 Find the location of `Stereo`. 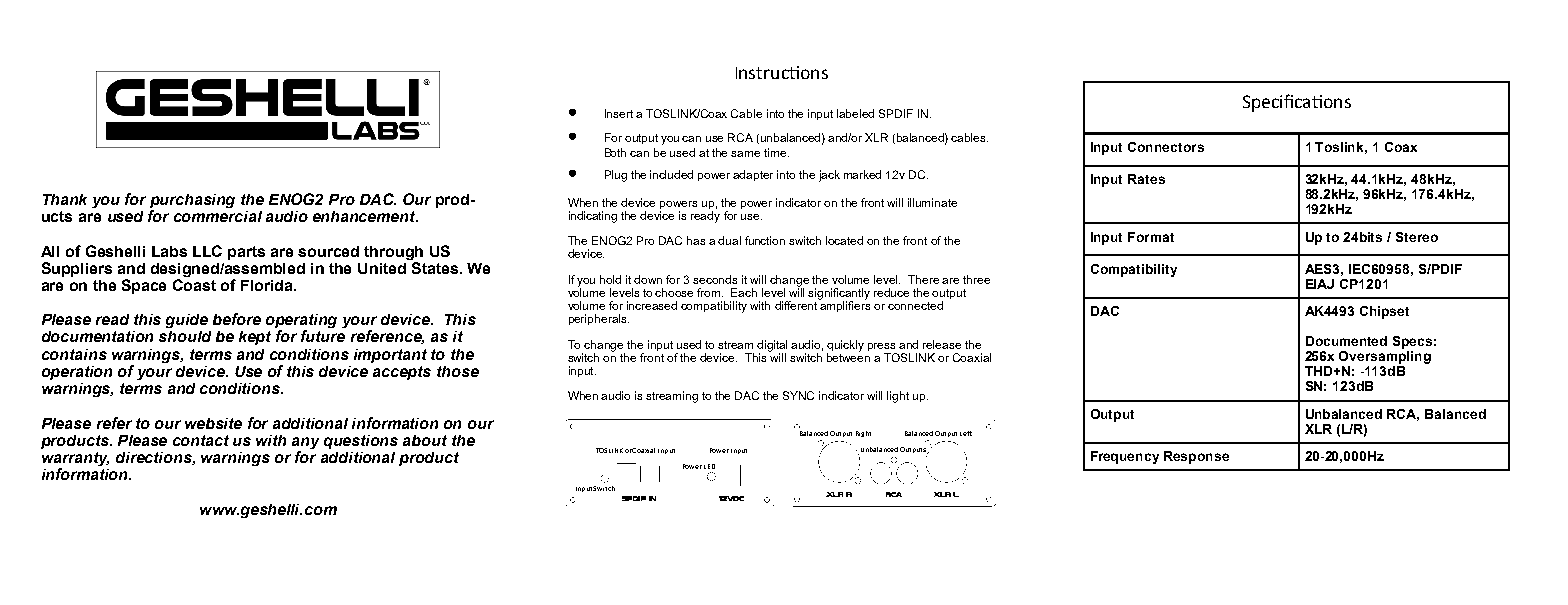

Stereo is located at coordinates (1417, 237).
